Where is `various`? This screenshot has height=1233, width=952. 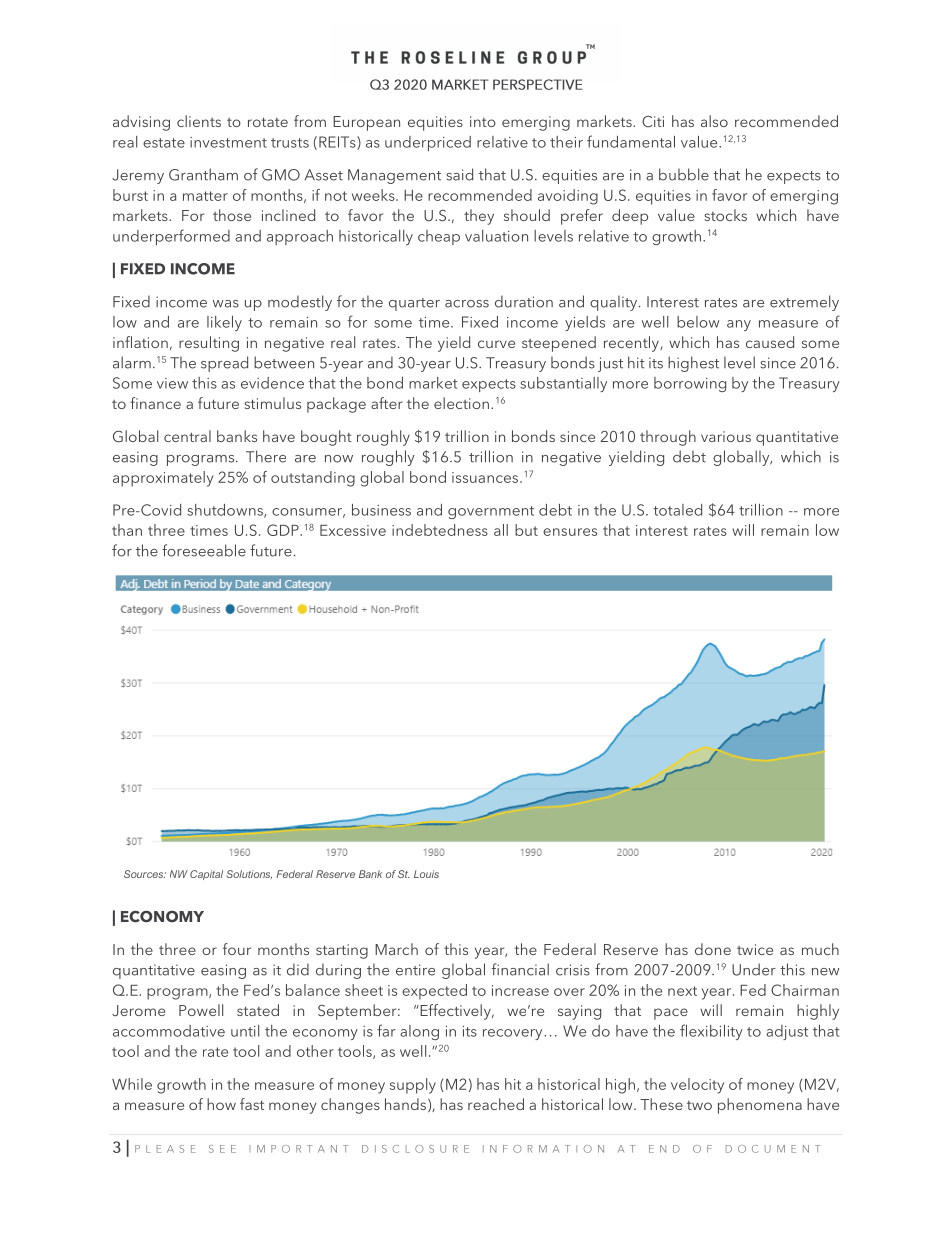 various is located at coordinates (726, 436).
